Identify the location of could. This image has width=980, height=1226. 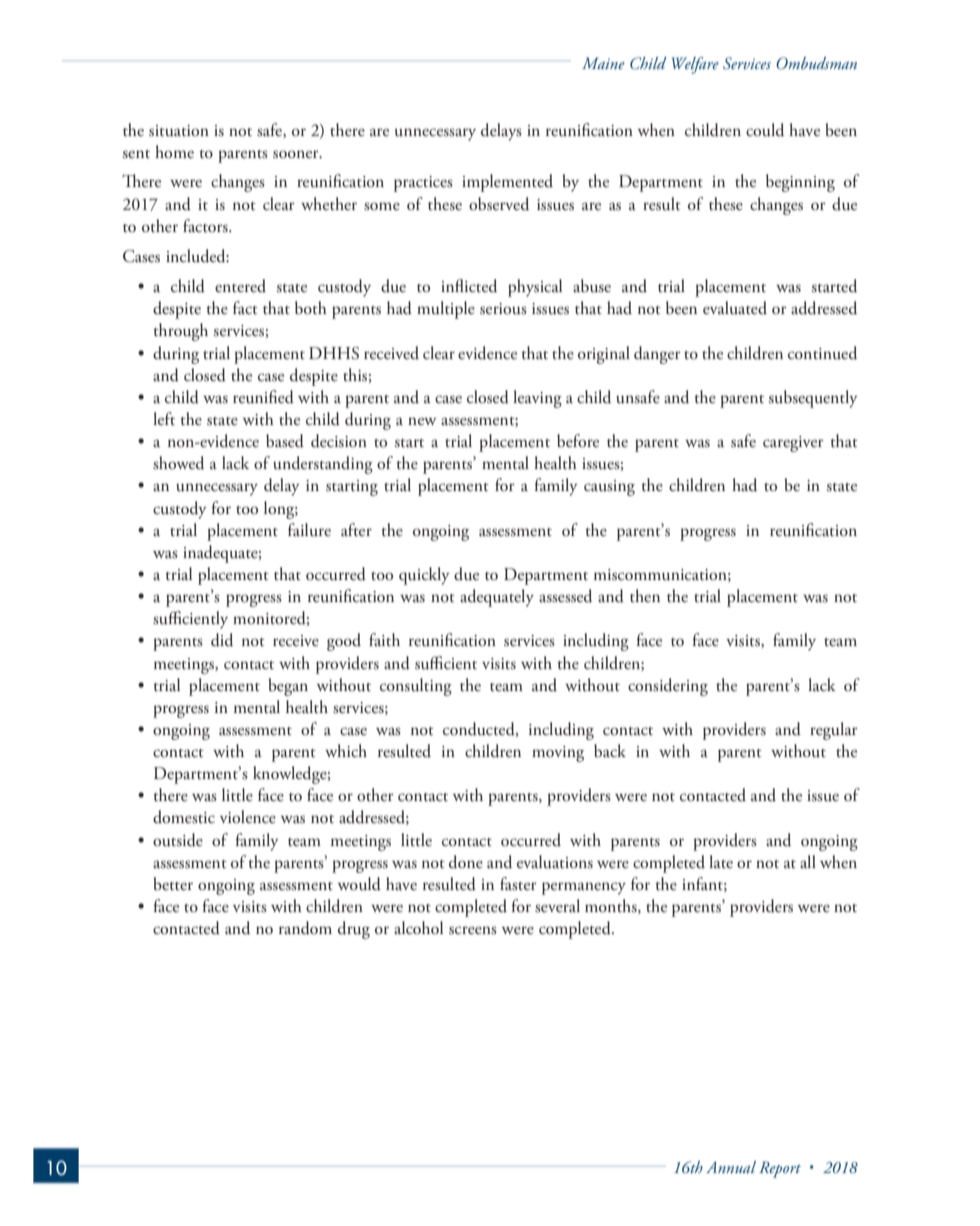
(765, 130).
